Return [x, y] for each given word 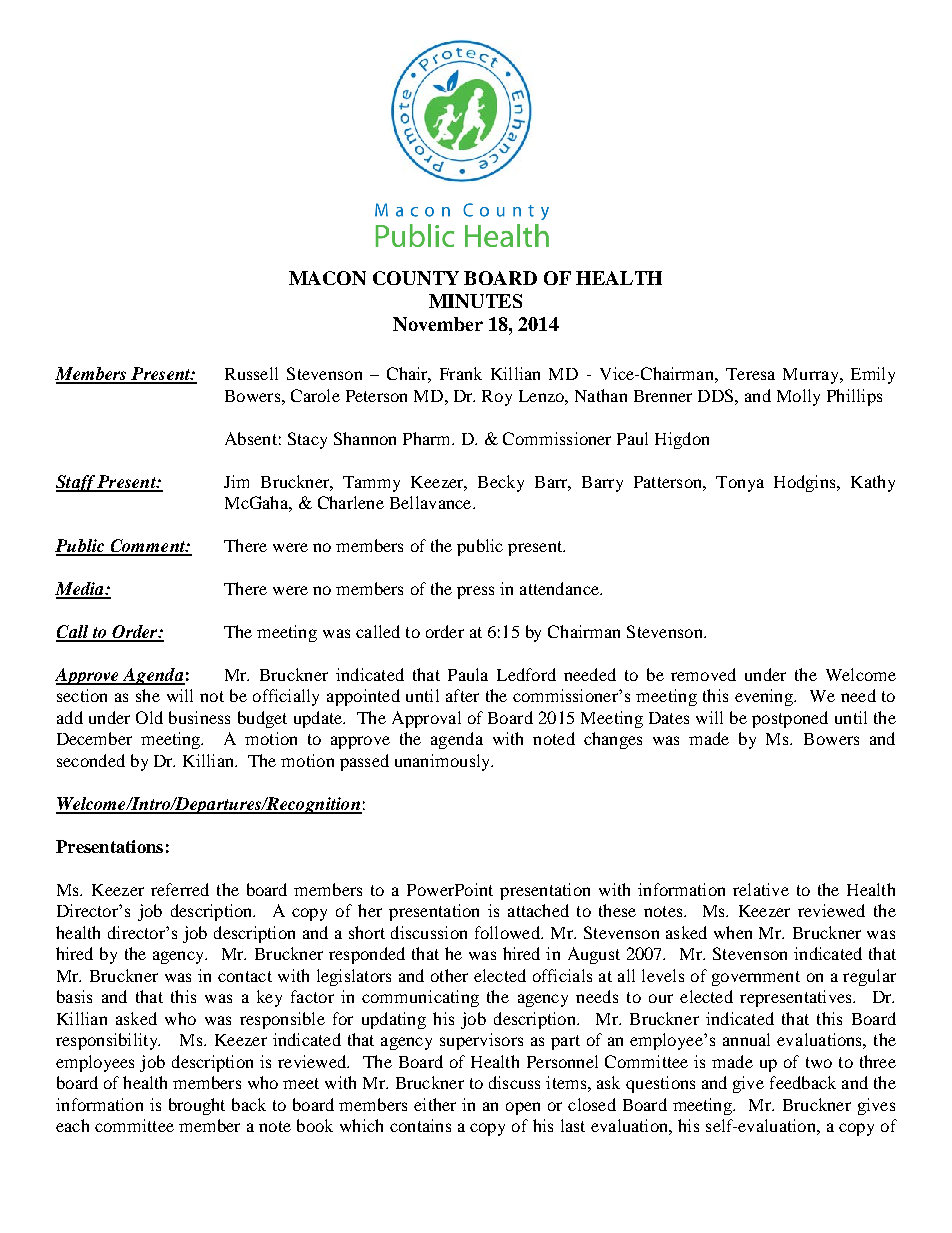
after [462, 695]
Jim [236, 481]
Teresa [750, 374]
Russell [251, 373]
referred [180, 889]
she [148, 695]
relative [761, 889]
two [819, 1062]
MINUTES [475, 301]
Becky [501, 483]
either [435, 1104]
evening [765, 697]
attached [538, 910]
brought [197, 1106]
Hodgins [806, 483]
